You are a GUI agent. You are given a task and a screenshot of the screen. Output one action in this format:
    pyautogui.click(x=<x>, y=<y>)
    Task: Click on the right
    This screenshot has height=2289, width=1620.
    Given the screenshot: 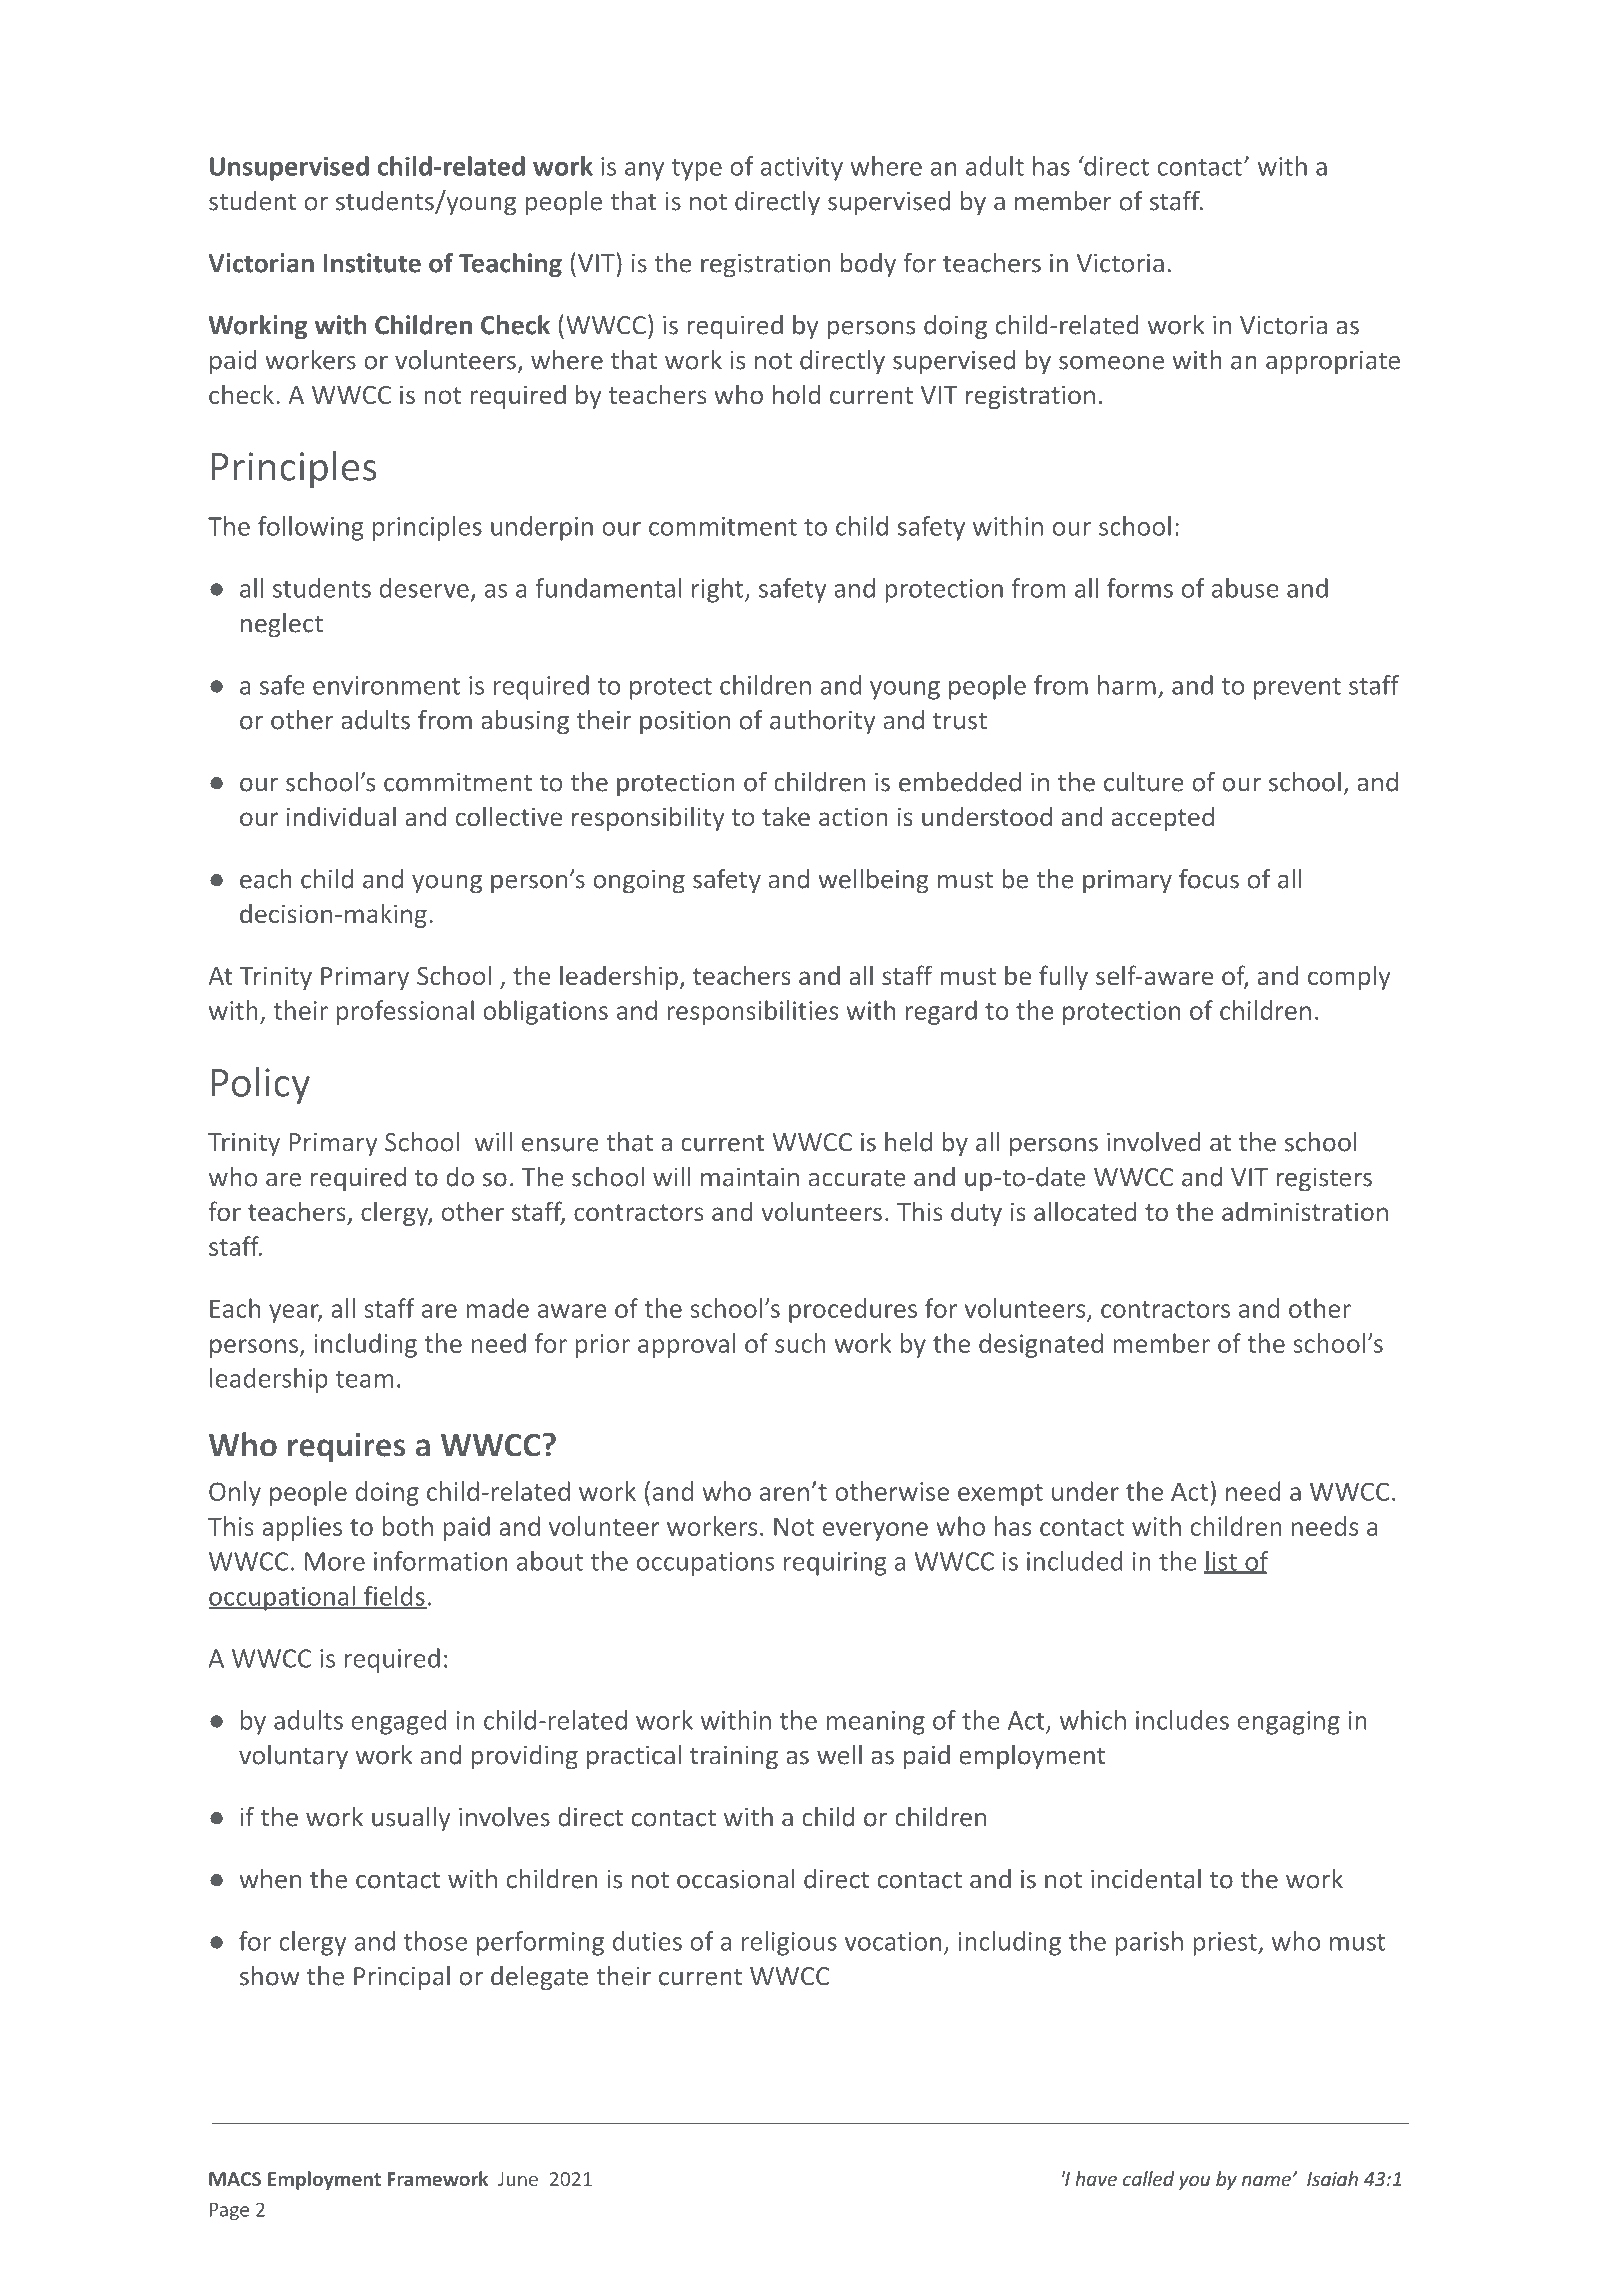 What is the action you would take?
    pyautogui.click(x=719, y=590)
